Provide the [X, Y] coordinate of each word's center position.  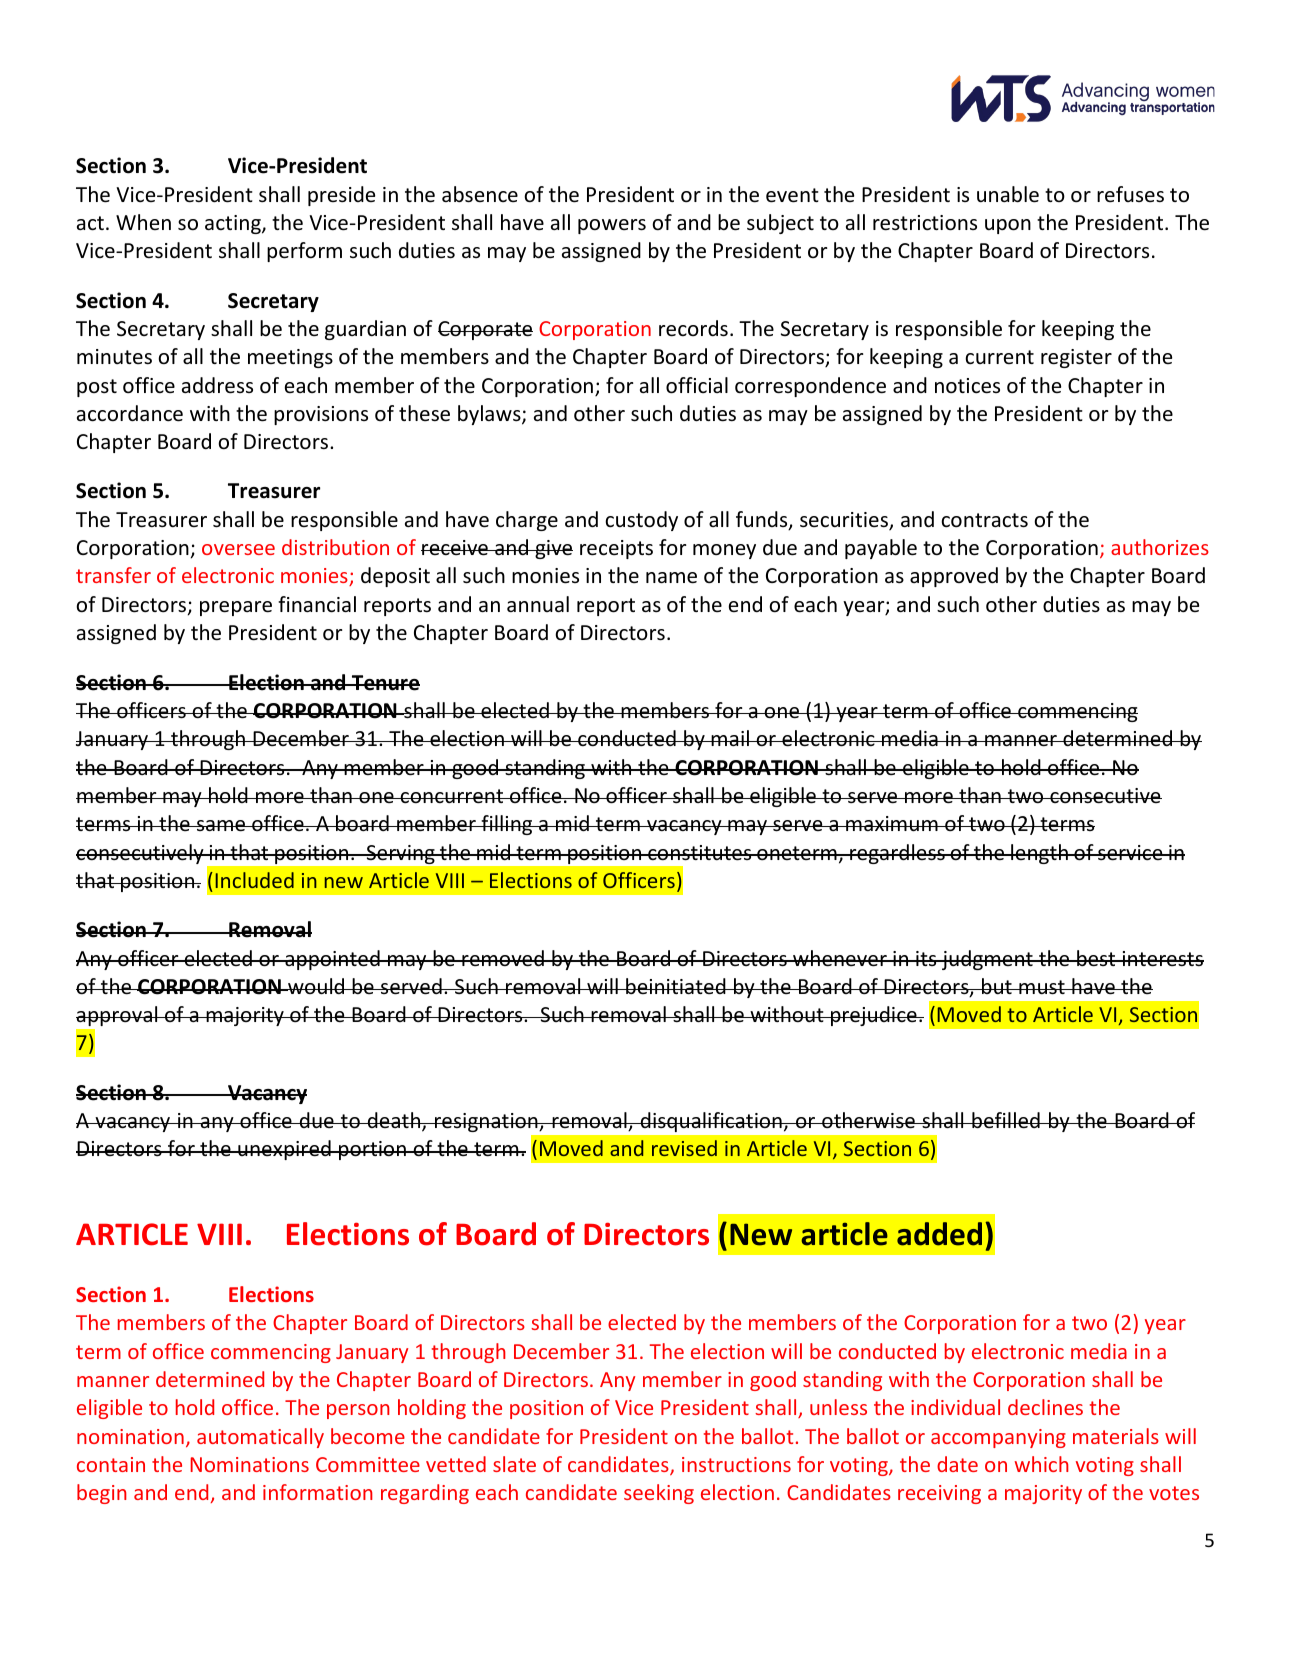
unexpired [284, 1150]
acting [234, 224]
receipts [616, 549]
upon [1008, 226]
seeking [659, 1494]
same [221, 826]
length [1039, 854]
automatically [260, 1438]
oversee [238, 549]
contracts [984, 520]
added [939, 1234]
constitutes [700, 853]
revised [684, 1148]
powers [612, 226]
